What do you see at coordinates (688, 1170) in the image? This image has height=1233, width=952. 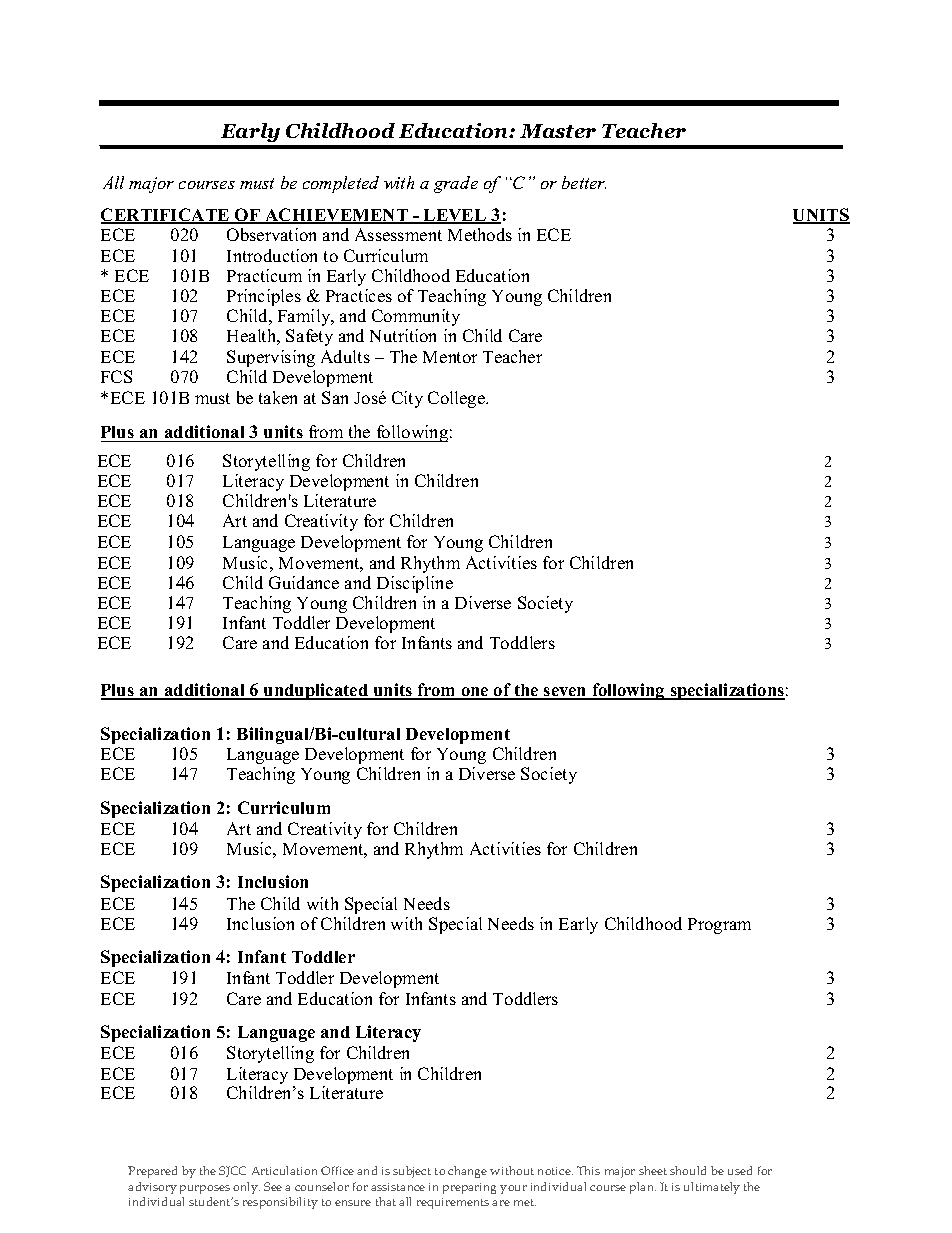 I see `should` at bounding box center [688, 1170].
